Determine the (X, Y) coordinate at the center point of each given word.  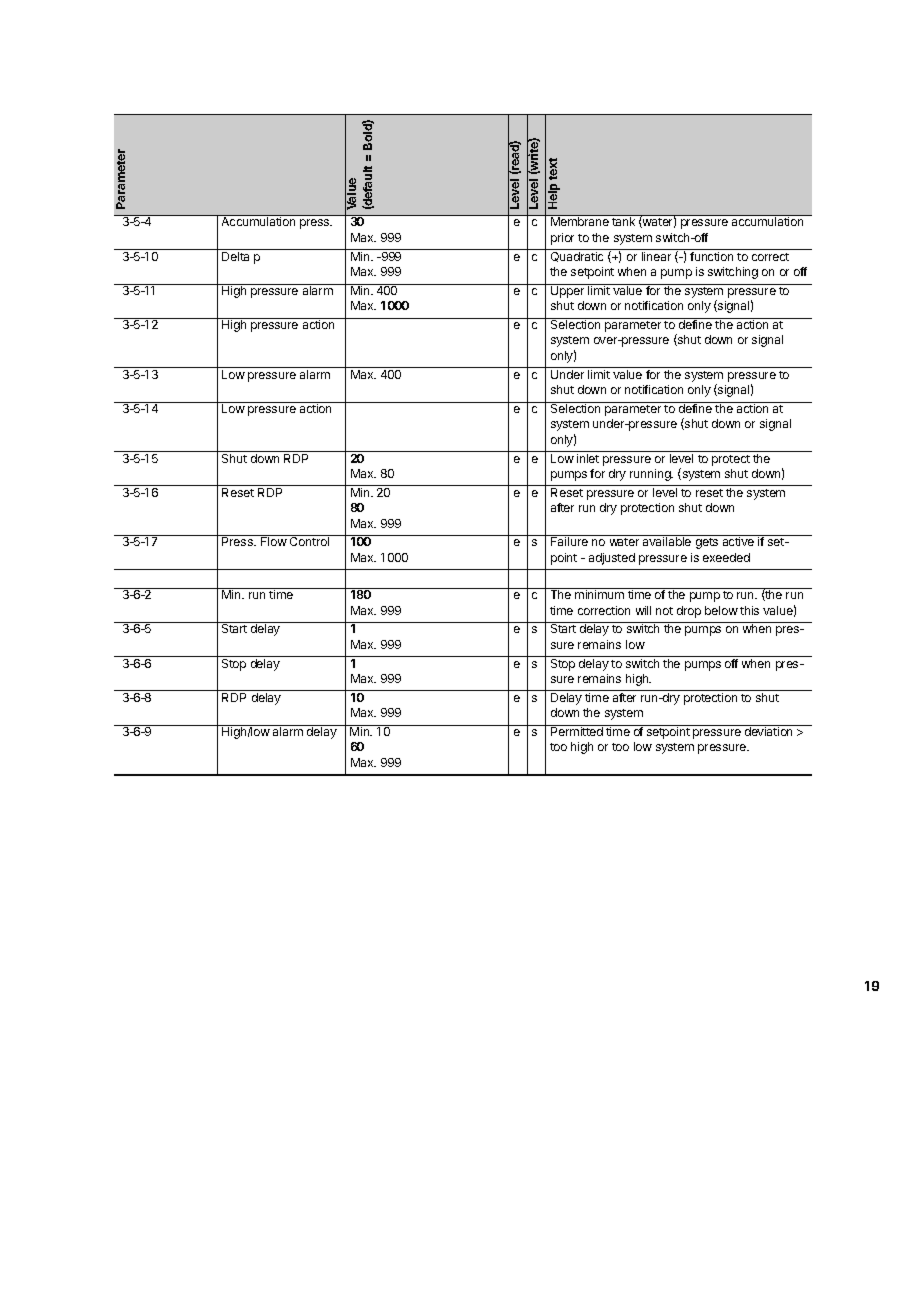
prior (562, 239)
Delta (235, 256)
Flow (274, 541)
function (711, 256)
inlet (588, 458)
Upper (568, 291)
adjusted (612, 559)
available (667, 541)
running (651, 475)
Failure (569, 541)
